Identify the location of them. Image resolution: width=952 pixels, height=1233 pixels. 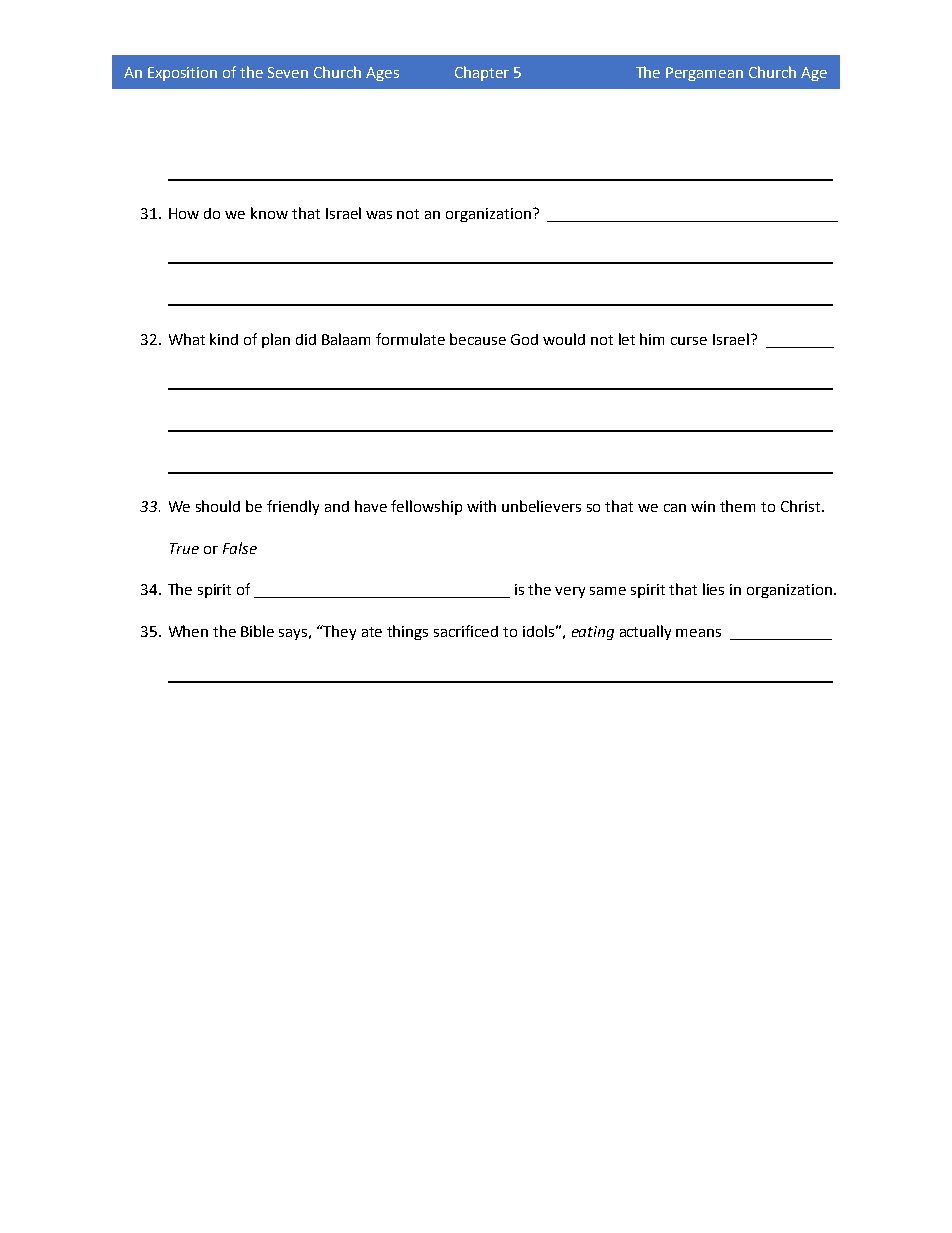
(737, 506).
